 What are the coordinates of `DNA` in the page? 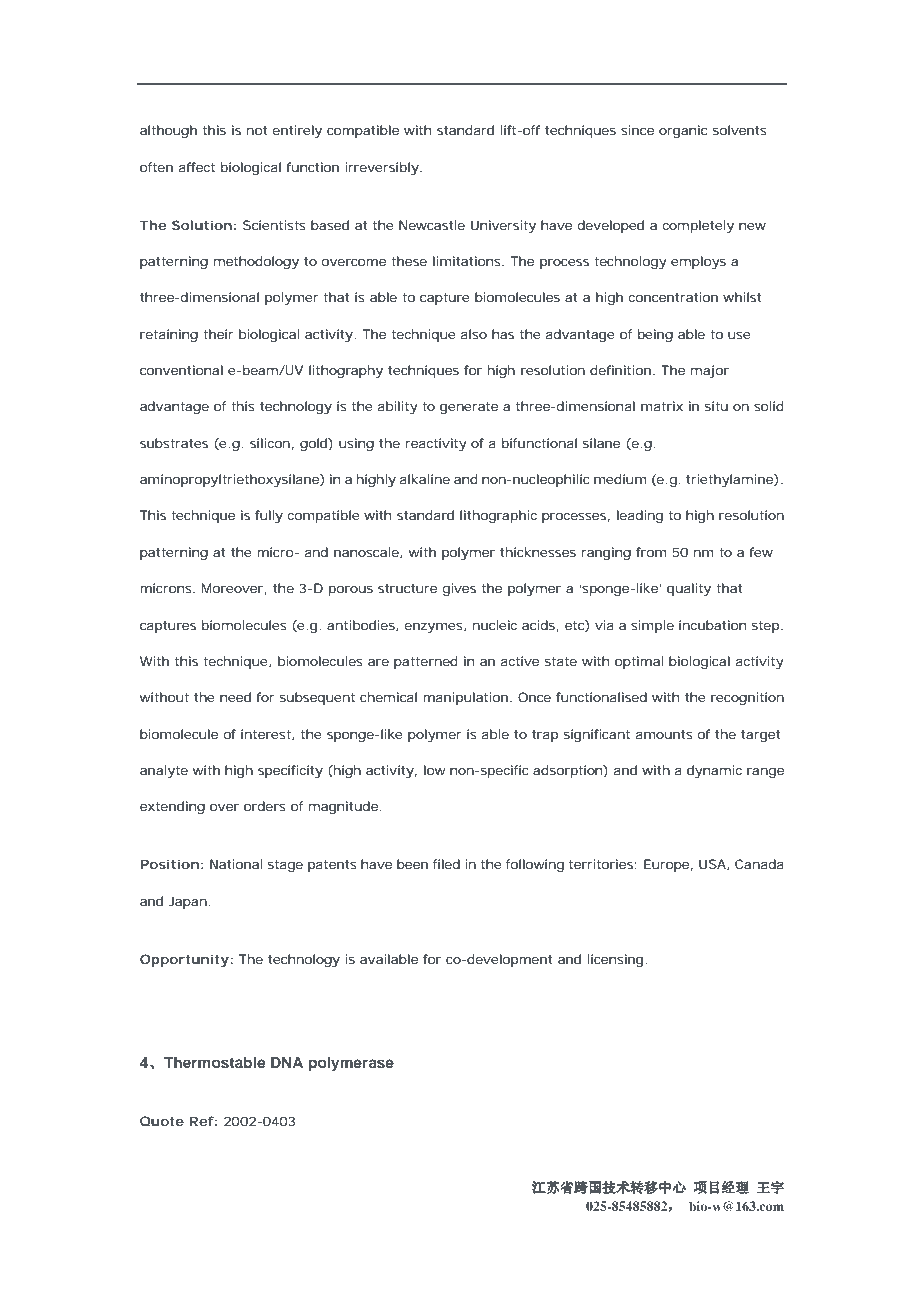 It's located at (287, 1062).
